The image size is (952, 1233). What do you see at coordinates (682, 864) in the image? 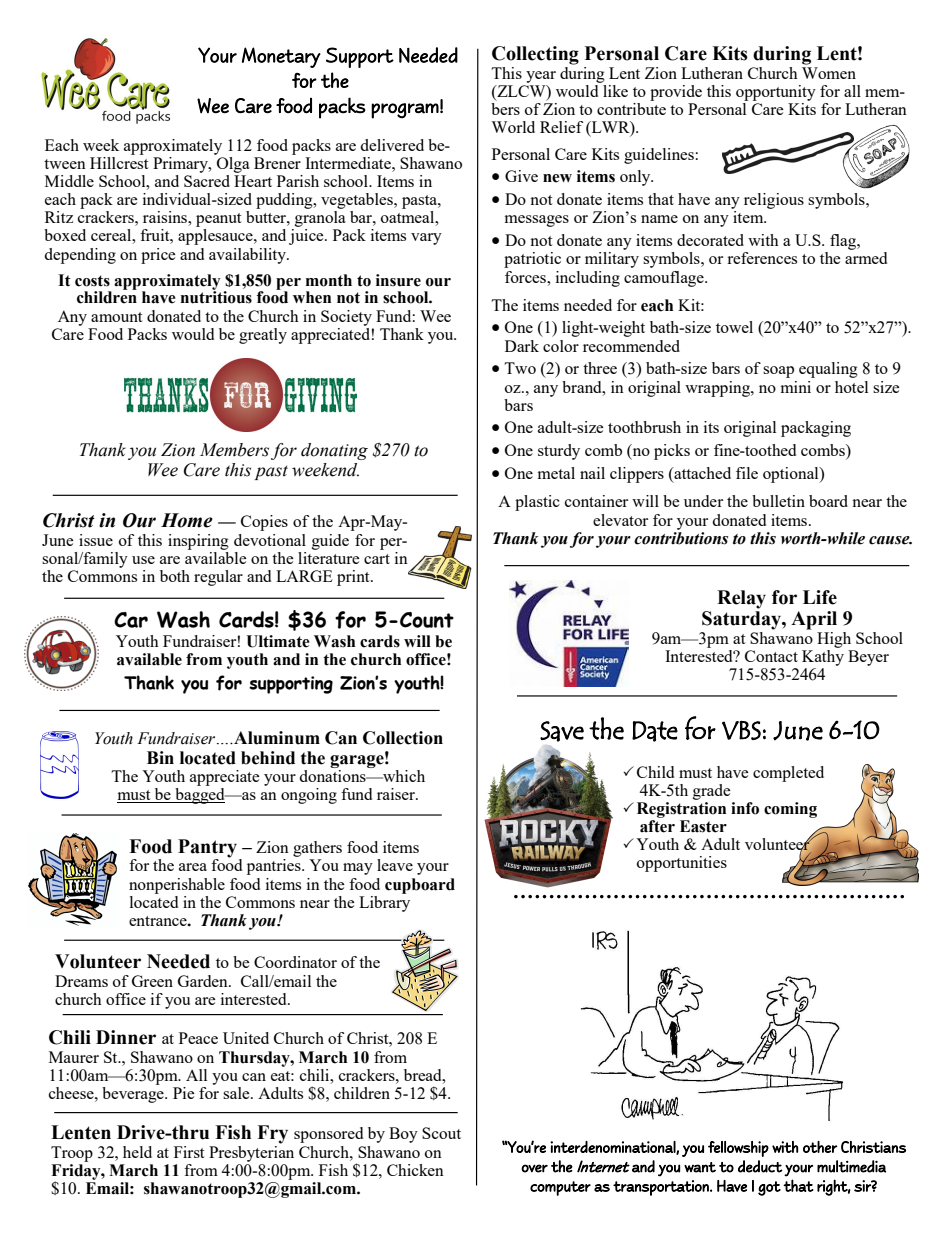
I see `opportunities` at bounding box center [682, 864].
